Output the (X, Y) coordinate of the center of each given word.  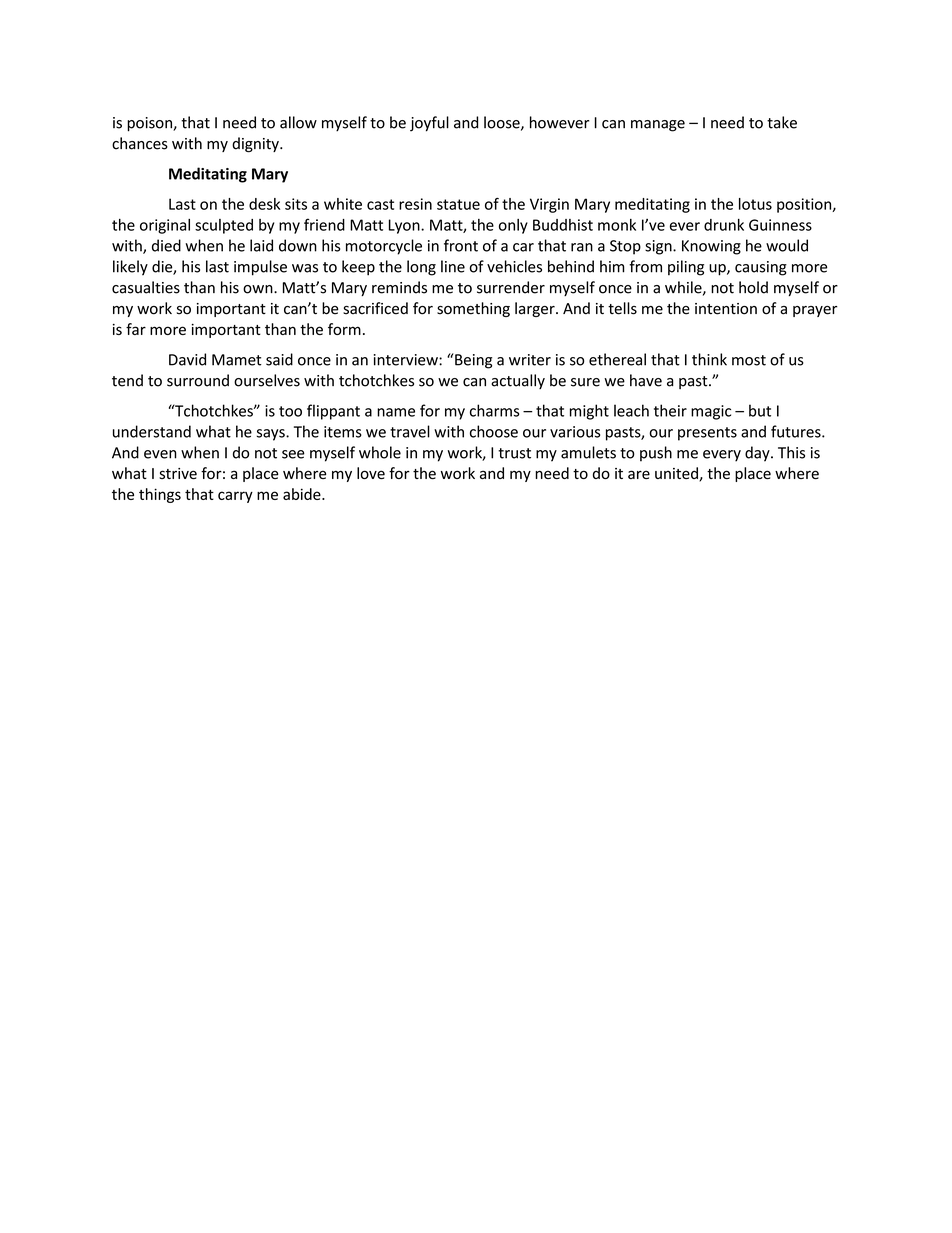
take (782, 122)
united (677, 474)
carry (235, 497)
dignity (256, 145)
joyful (429, 124)
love (371, 473)
